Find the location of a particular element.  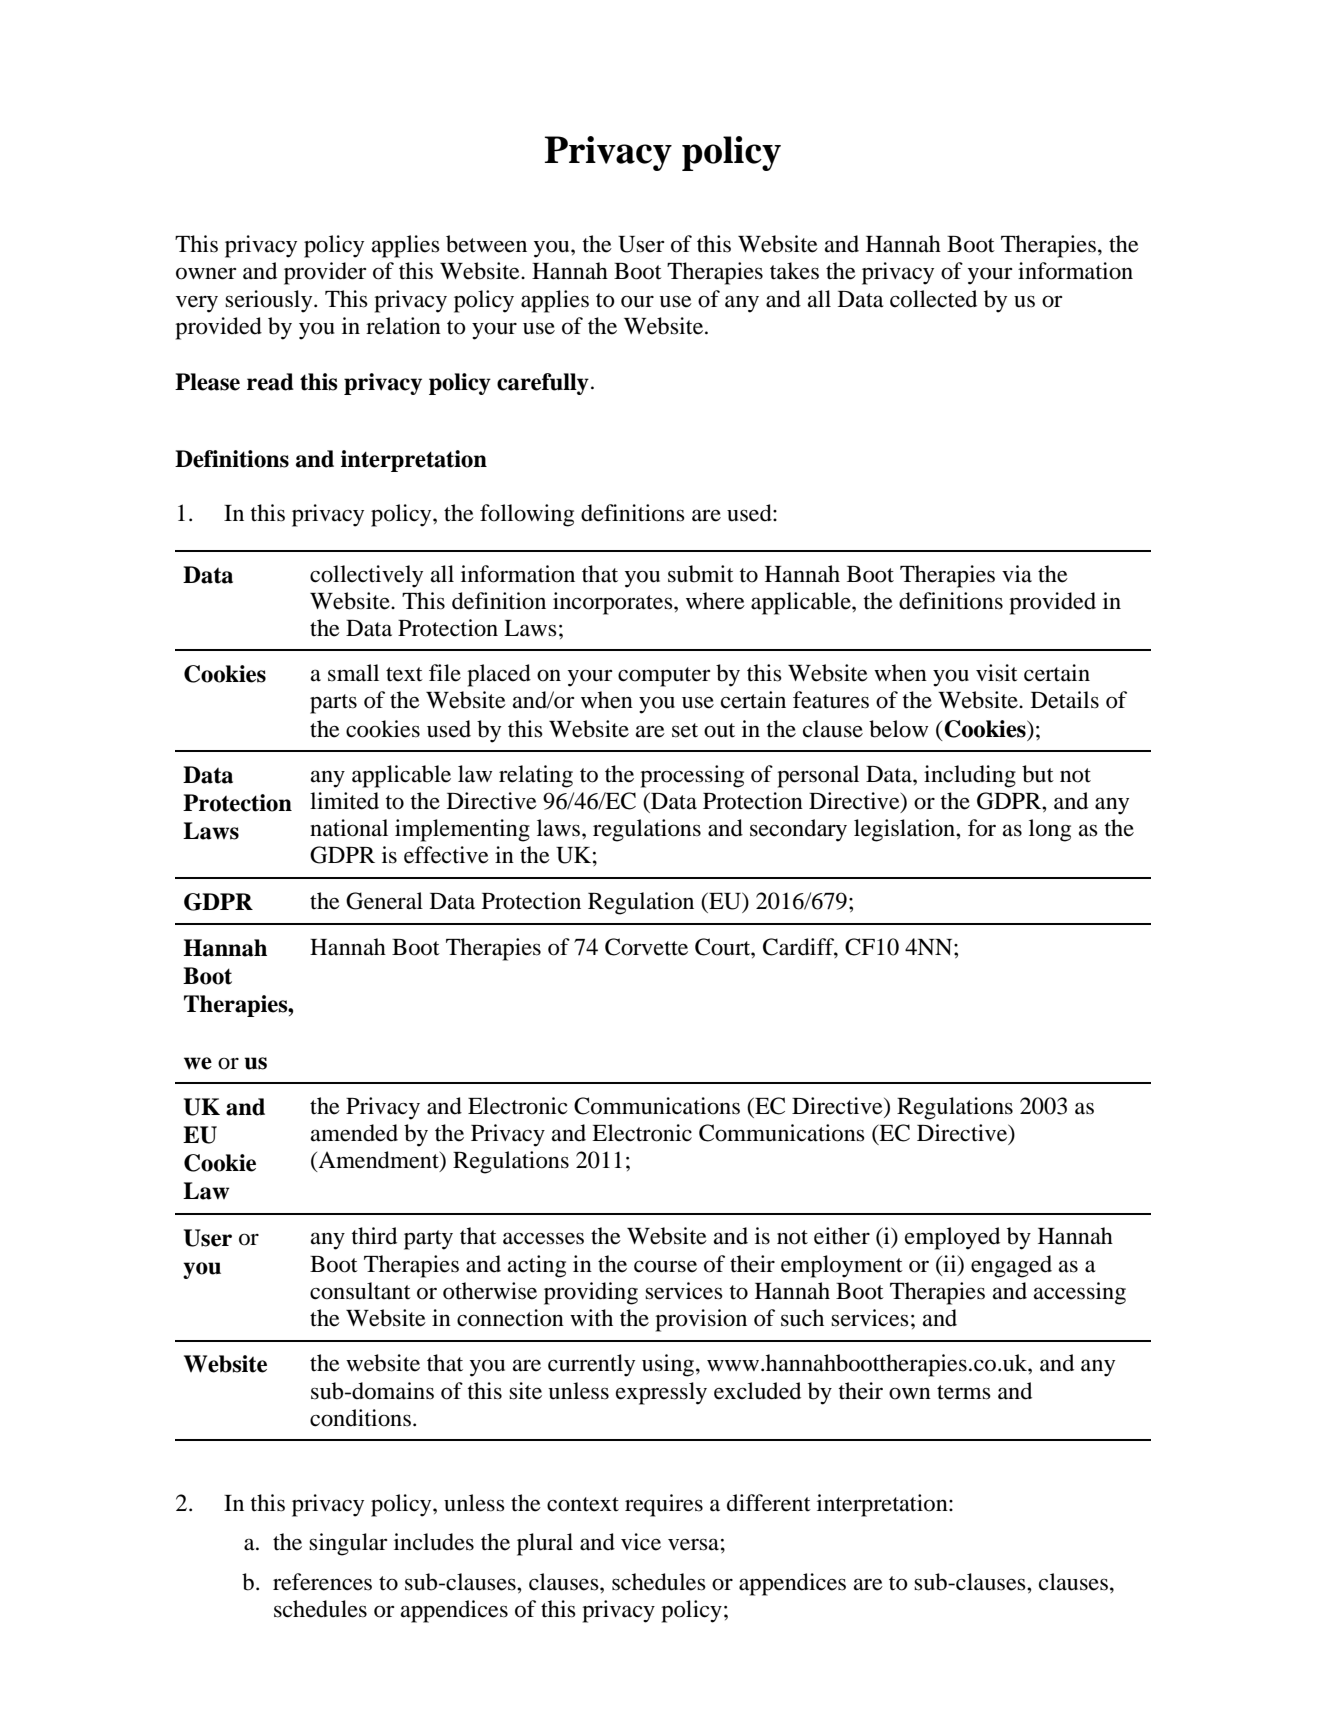

collectively is located at coordinates (366, 576).
